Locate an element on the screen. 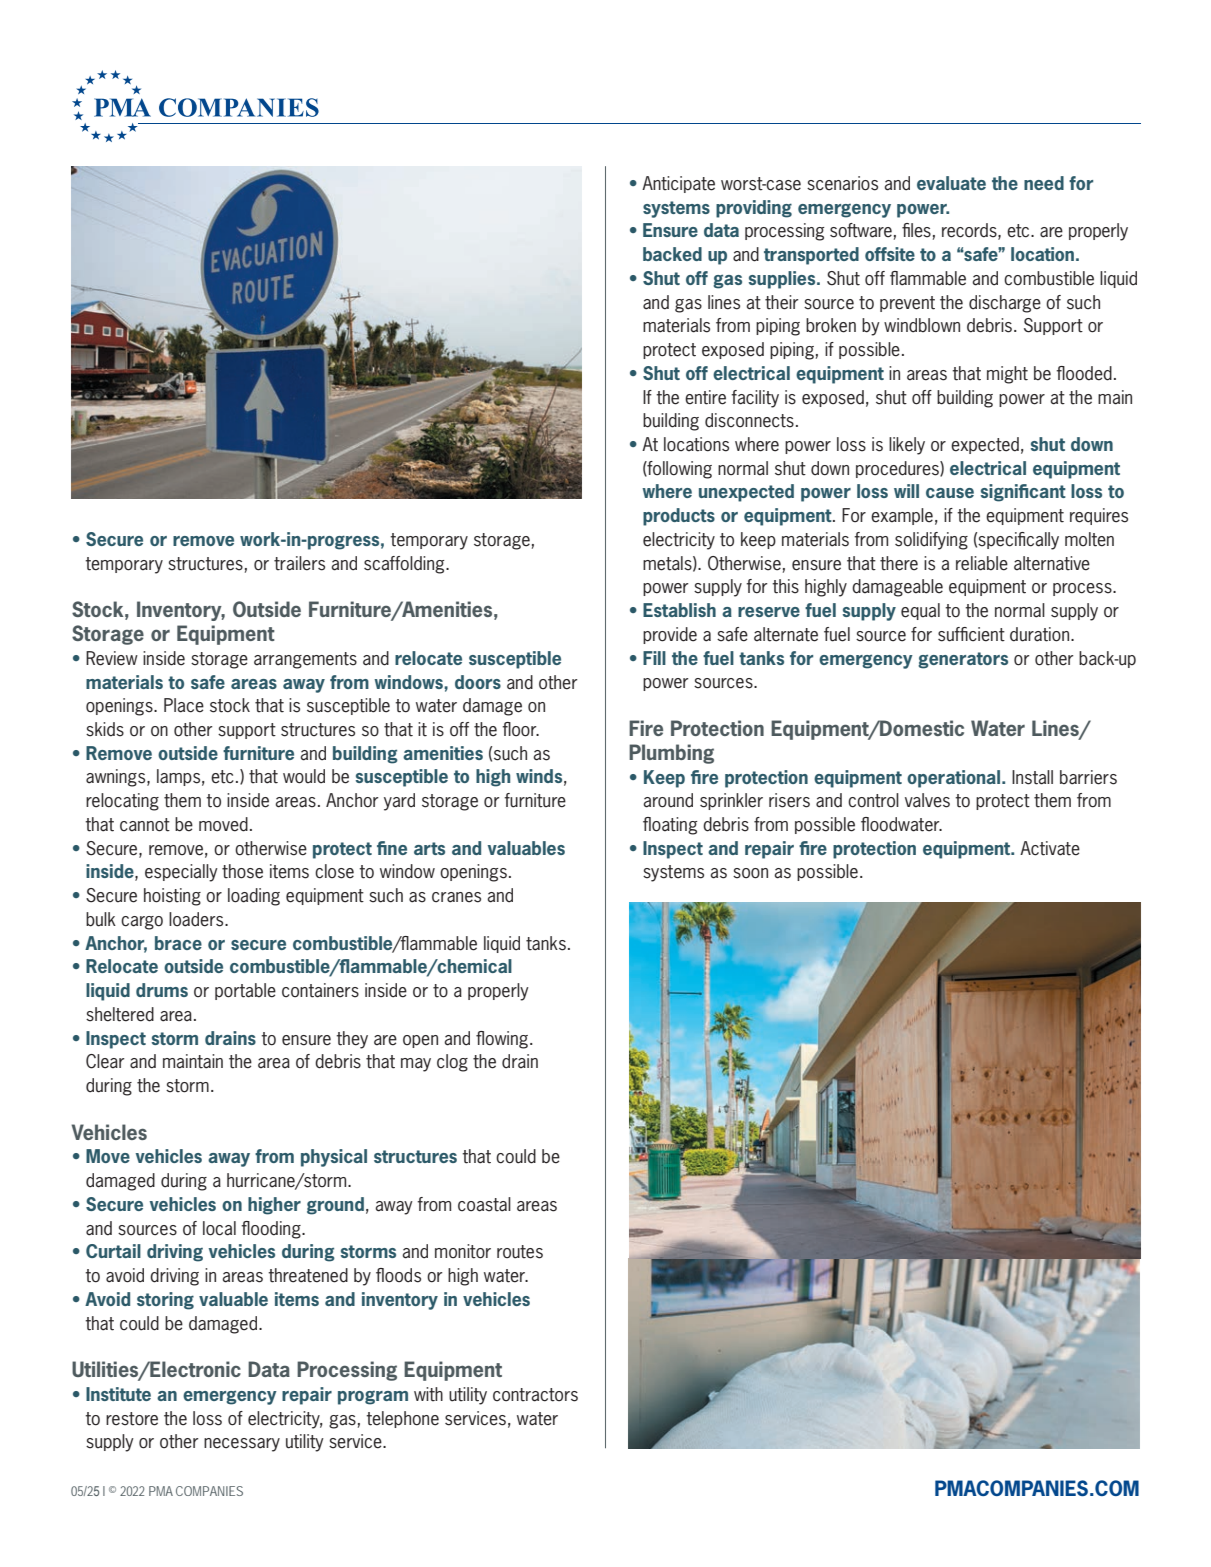 This screenshot has width=1211, height=1567. files is located at coordinates (916, 230).
